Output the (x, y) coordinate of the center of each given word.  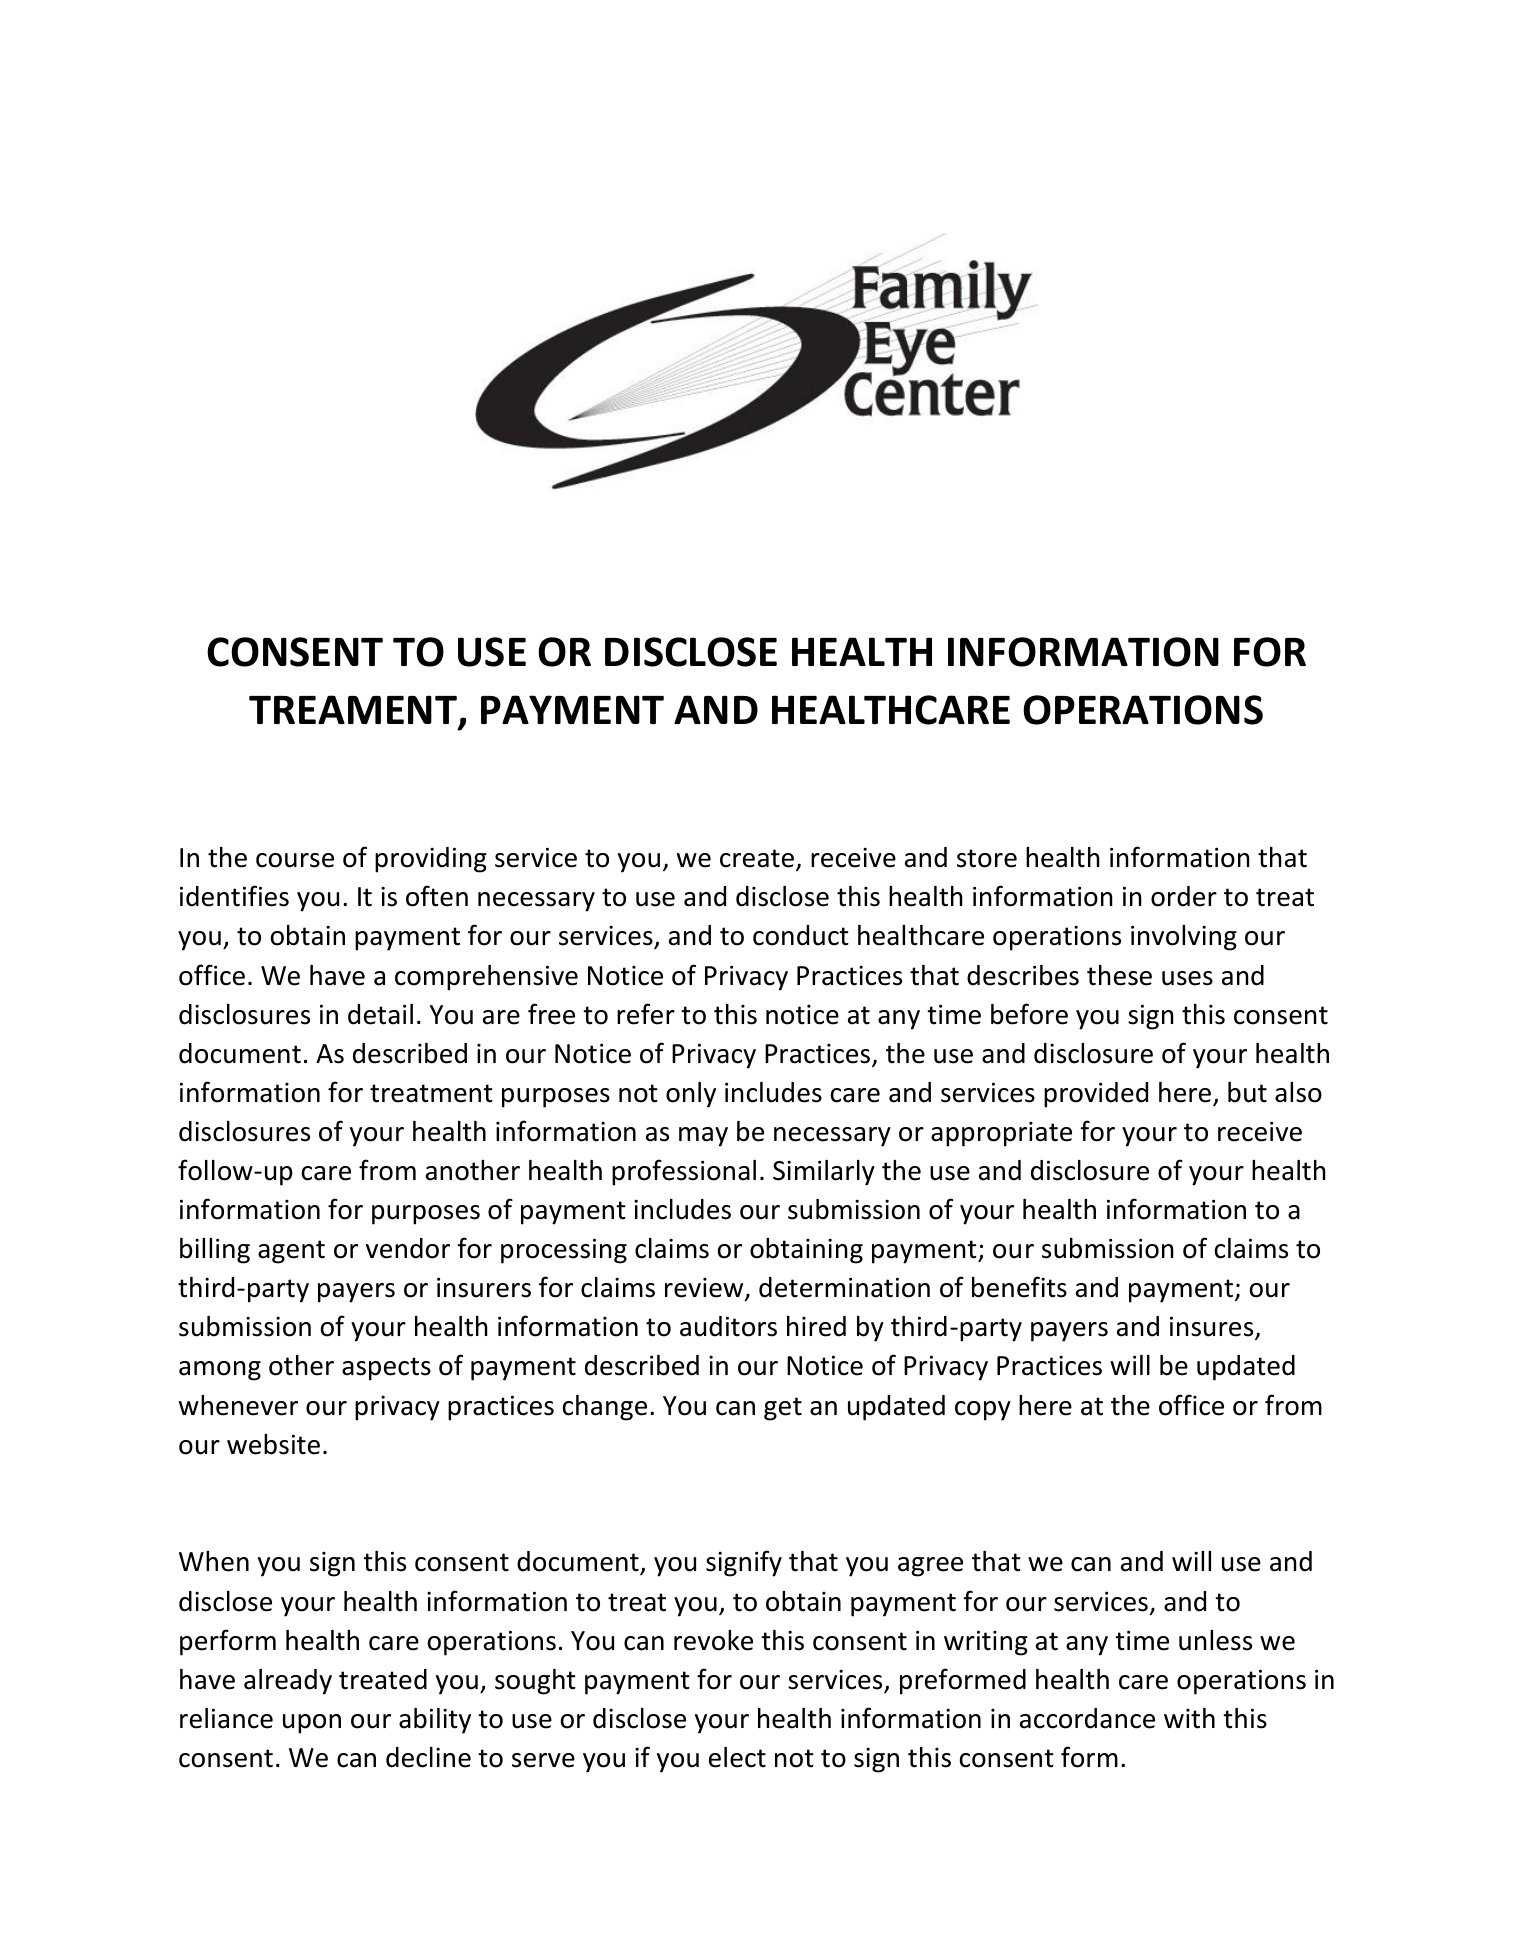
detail (380, 1014)
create (757, 858)
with (1189, 1718)
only (691, 1095)
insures (1213, 1328)
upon (312, 1724)
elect (737, 1757)
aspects (386, 1369)
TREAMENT (354, 711)
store (987, 858)
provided (1096, 1095)
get (783, 1409)
